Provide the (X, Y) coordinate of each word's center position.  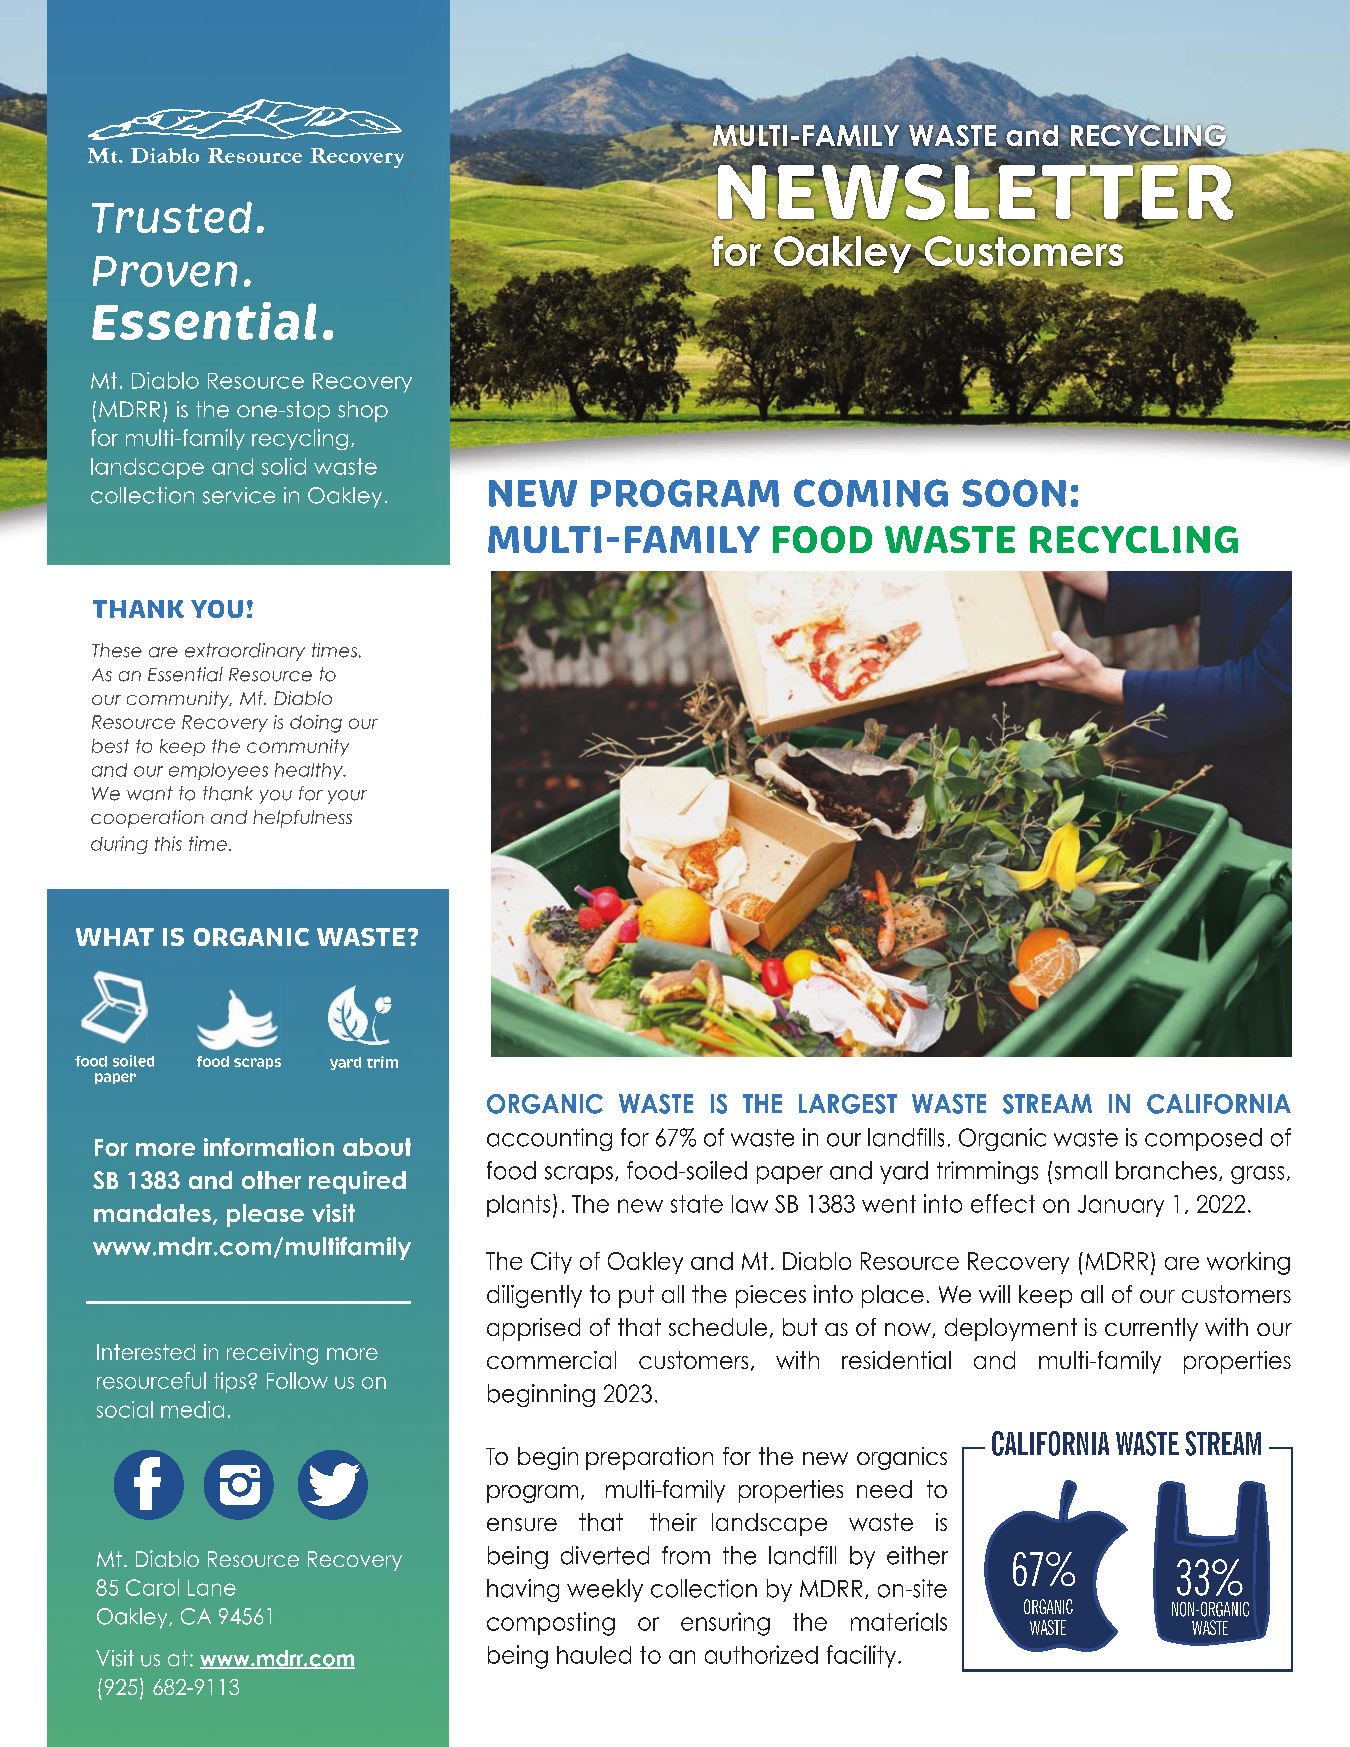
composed (1203, 1139)
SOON (1014, 493)
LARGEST (848, 1104)
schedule (718, 1327)
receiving (272, 1354)
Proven (165, 271)
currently (1151, 1329)
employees (218, 771)
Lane (212, 1588)
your (347, 797)
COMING (871, 493)
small (1081, 1170)
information (269, 1147)
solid (284, 466)
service (239, 495)
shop (363, 411)
